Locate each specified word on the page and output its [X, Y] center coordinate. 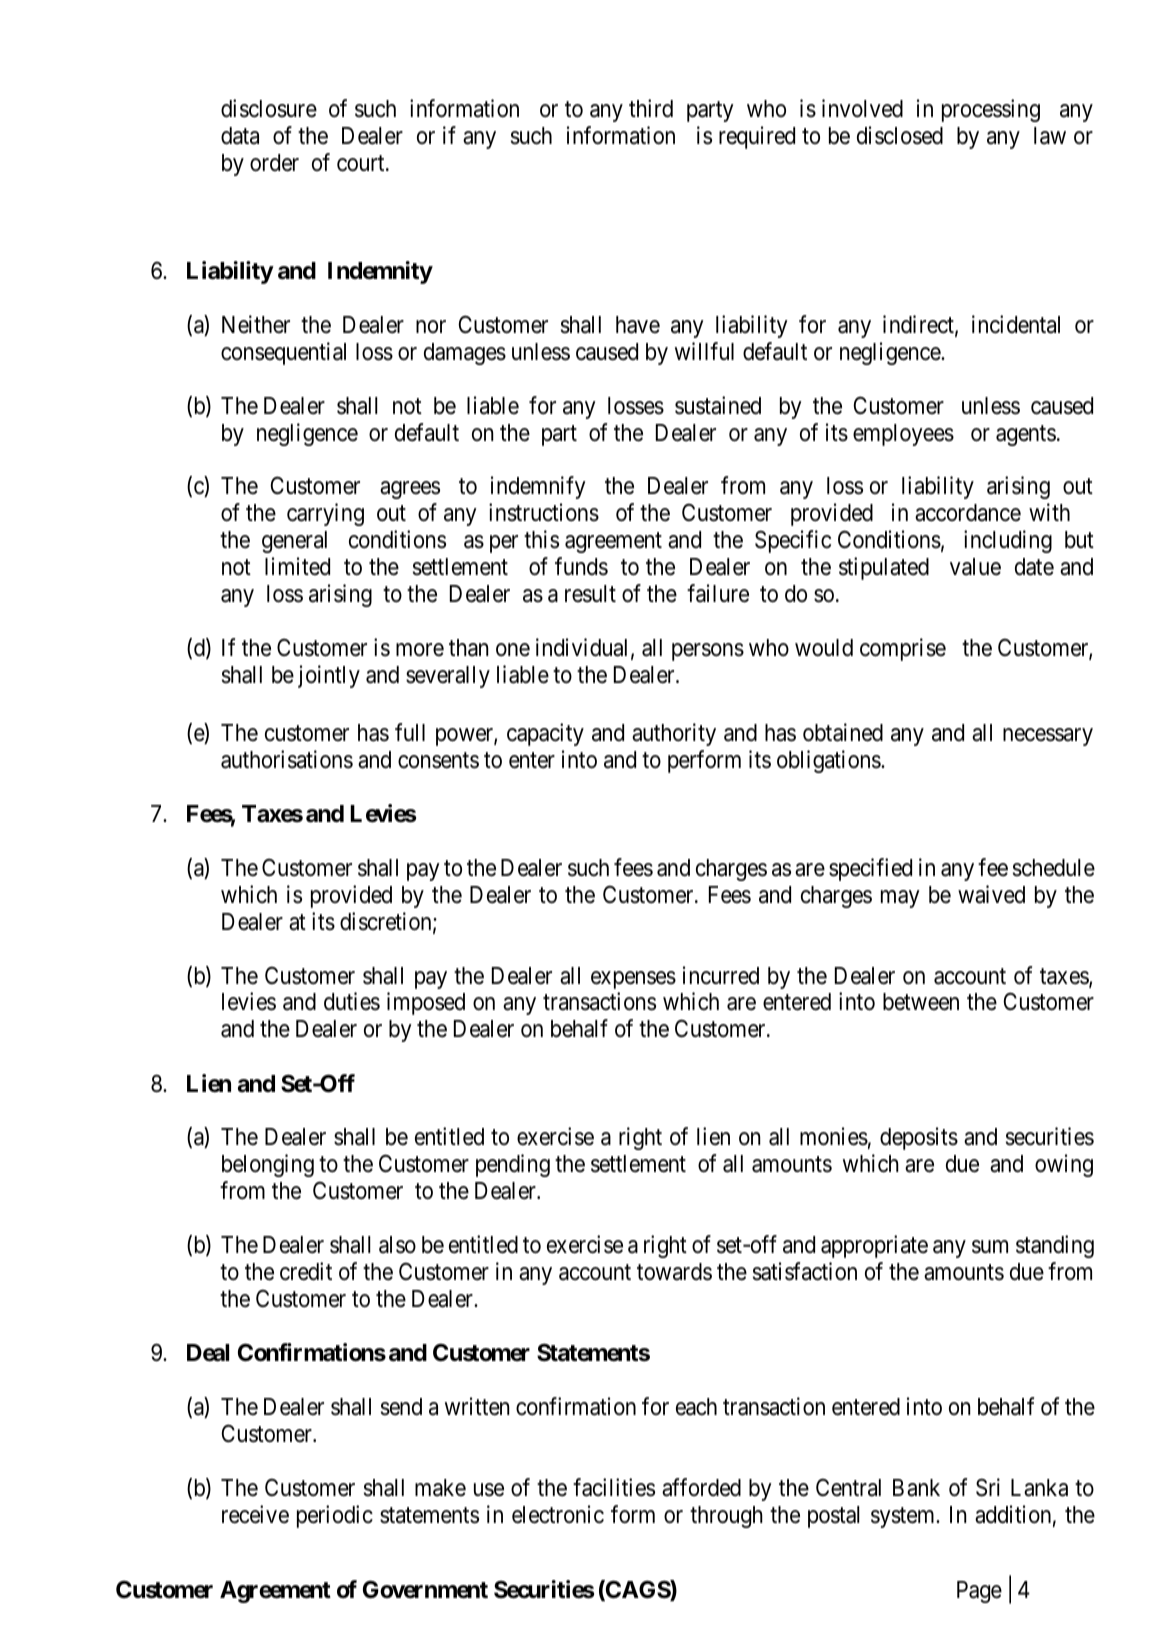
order [274, 163]
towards [674, 1272]
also [397, 1245]
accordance [968, 513]
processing [991, 110]
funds [581, 566]
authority [674, 734]
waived [991, 894]
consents [438, 761]
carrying [325, 514]
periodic [335, 1516]
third [651, 108]
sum [990, 1247]
